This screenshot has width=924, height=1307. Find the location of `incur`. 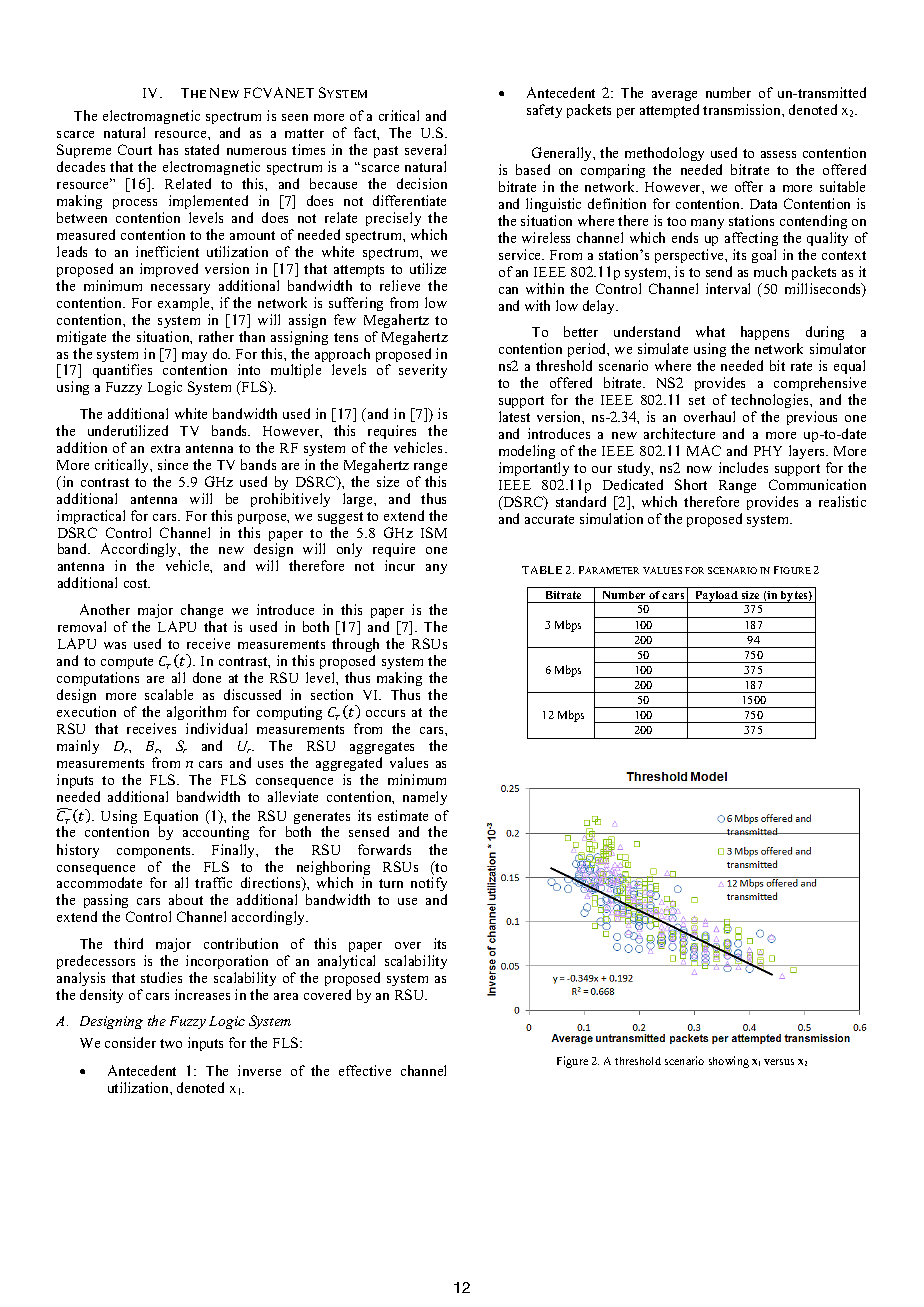

incur is located at coordinates (400, 565).
